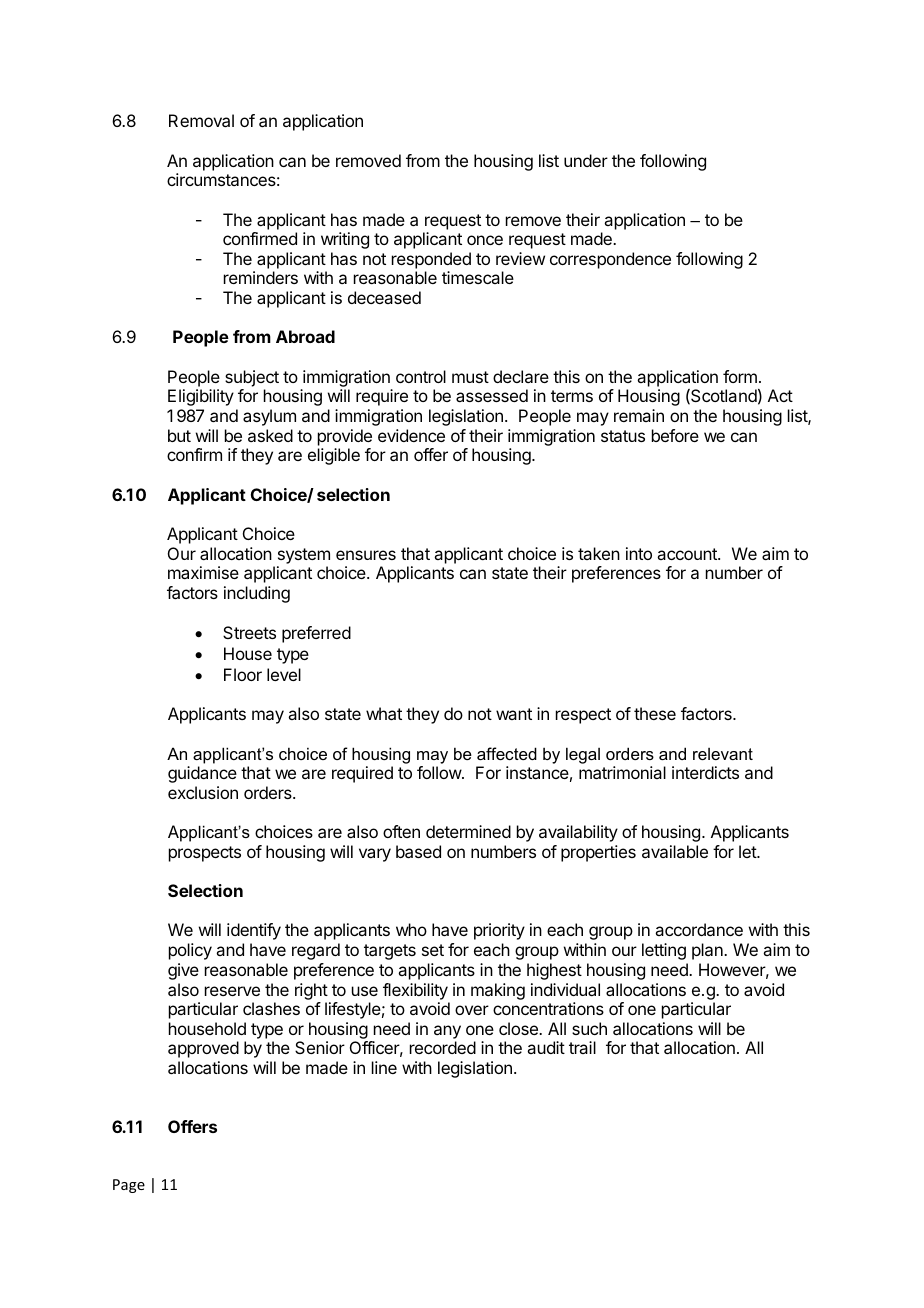 Image resolution: width=924 pixels, height=1308 pixels. Describe the element at coordinates (675, 435) in the page. I see `before` at that location.
